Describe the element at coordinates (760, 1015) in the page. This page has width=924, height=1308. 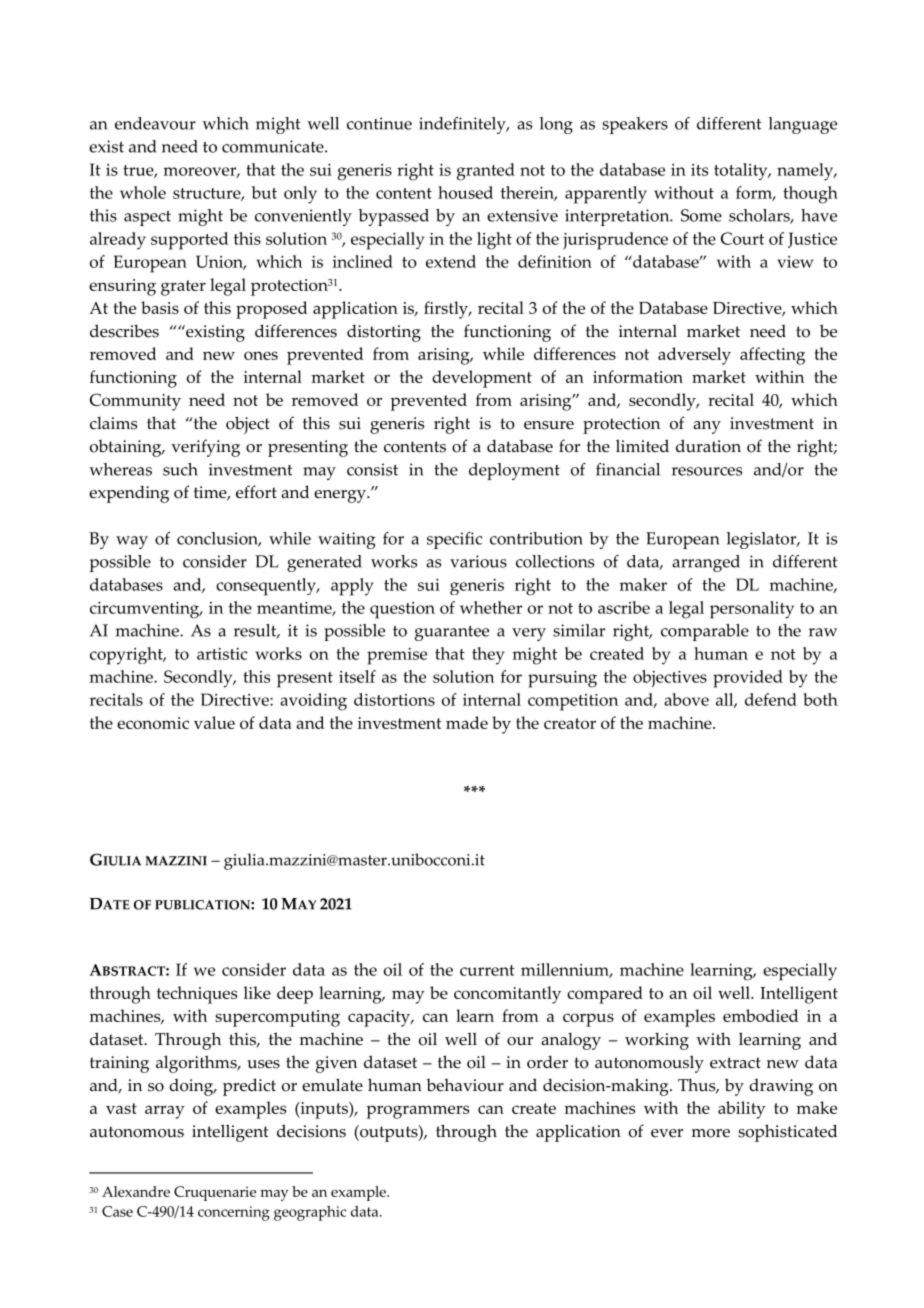
I see `embodied` at that location.
